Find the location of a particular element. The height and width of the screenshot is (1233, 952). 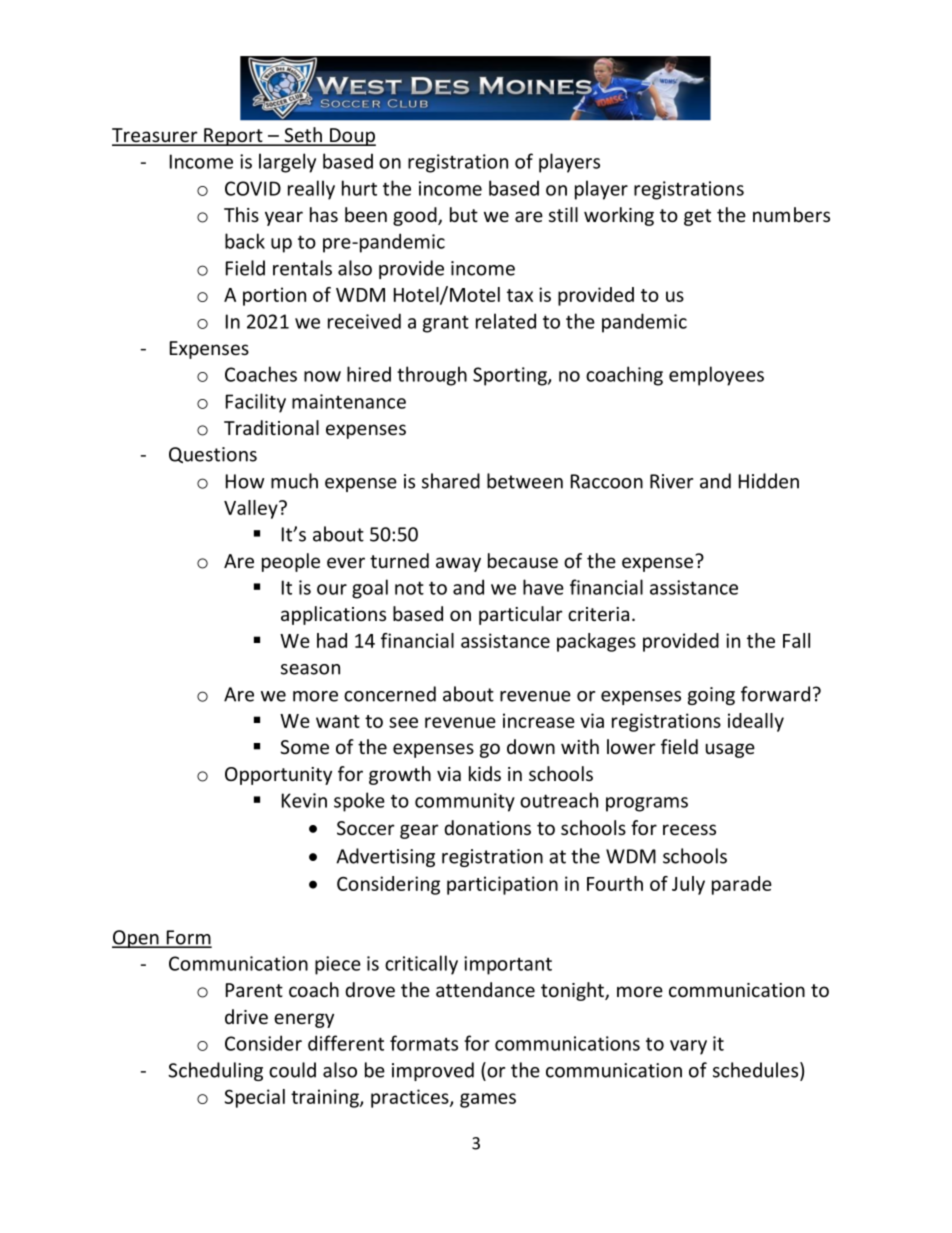

Scheduling is located at coordinates (215, 1071).
